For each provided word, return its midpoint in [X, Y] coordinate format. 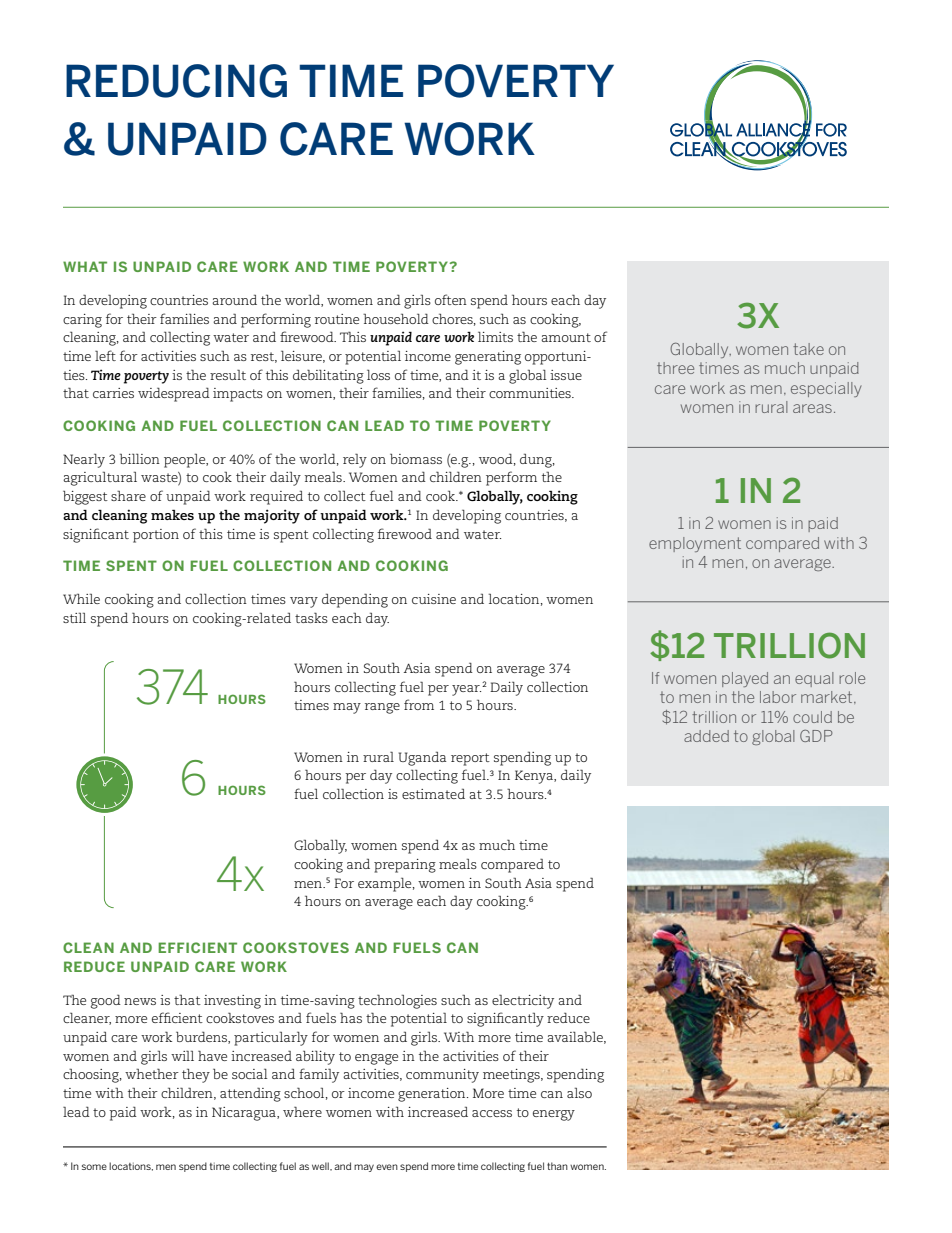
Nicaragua [245, 1114]
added [706, 736]
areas [812, 408]
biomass [416, 459]
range [382, 708]
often [451, 299]
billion [140, 458]
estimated [433, 793]
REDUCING [176, 81]
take [808, 349]
